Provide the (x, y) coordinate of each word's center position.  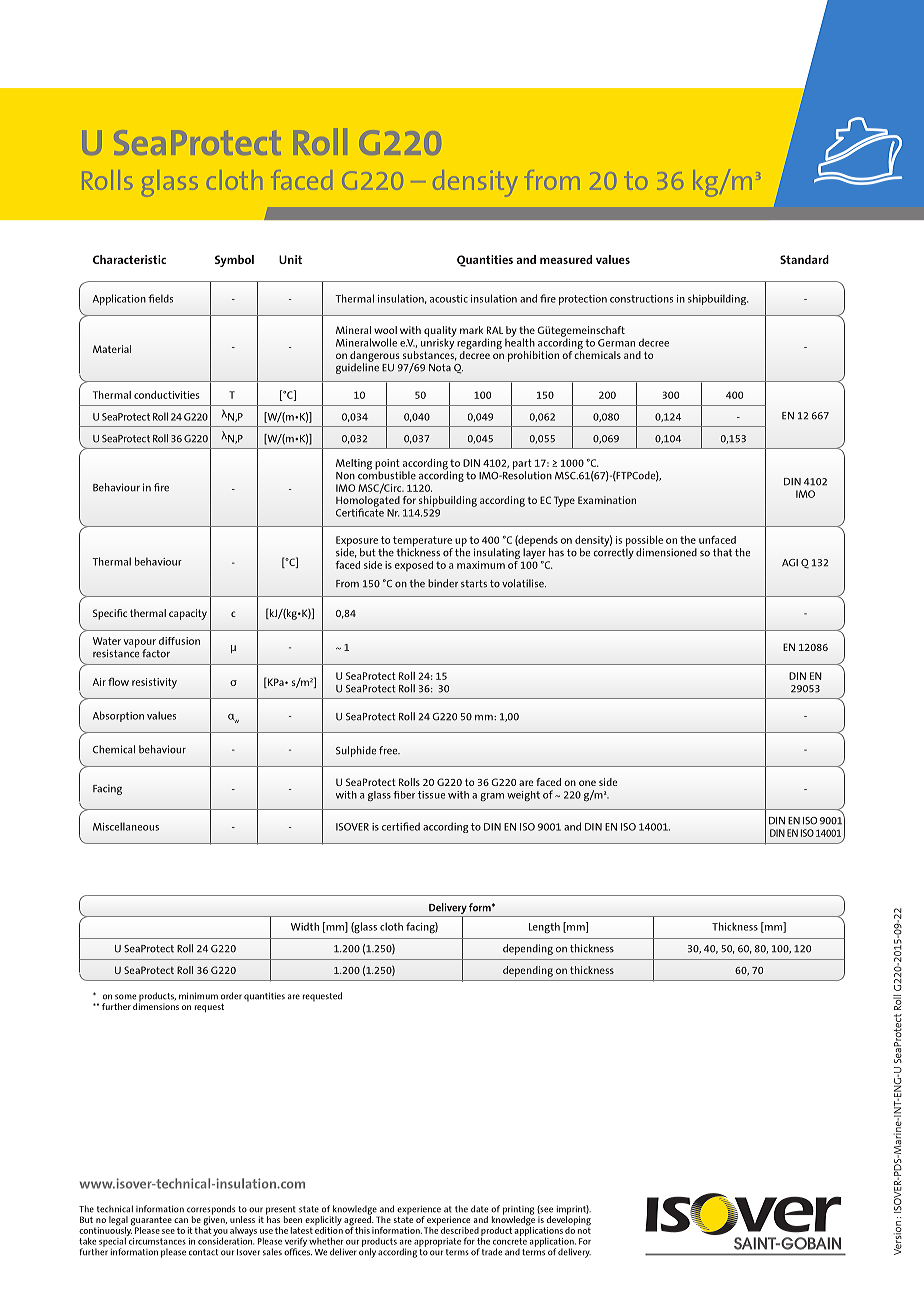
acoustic (449, 299)
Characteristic (129, 259)
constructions (641, 299)
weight (523, 796)
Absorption (118, 716)
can (181, 1220)
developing (569, 1221)
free (389, 750)
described (460, 1230)
